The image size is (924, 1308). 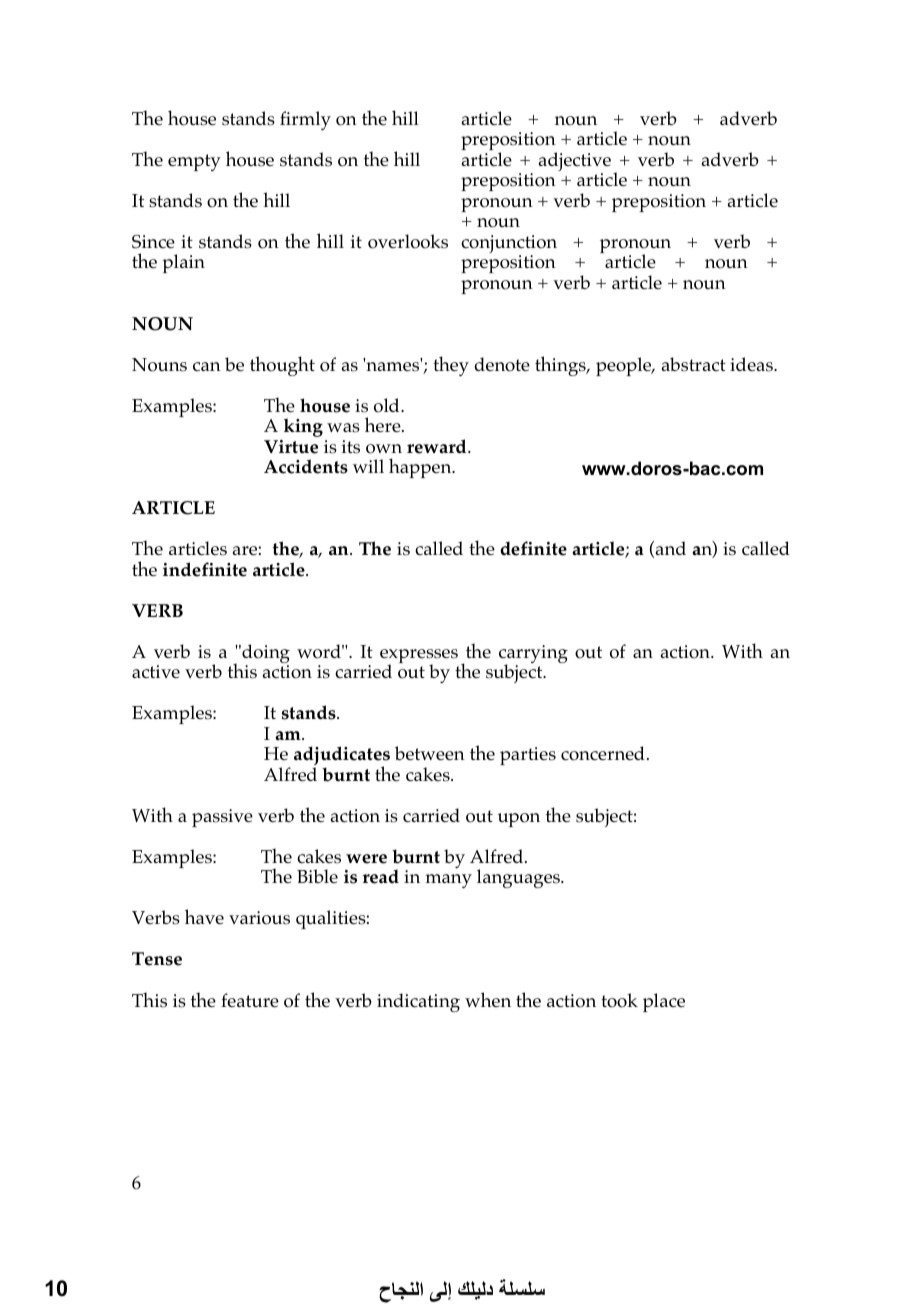 I want to click on abstract, so click(x=694, y=364).
